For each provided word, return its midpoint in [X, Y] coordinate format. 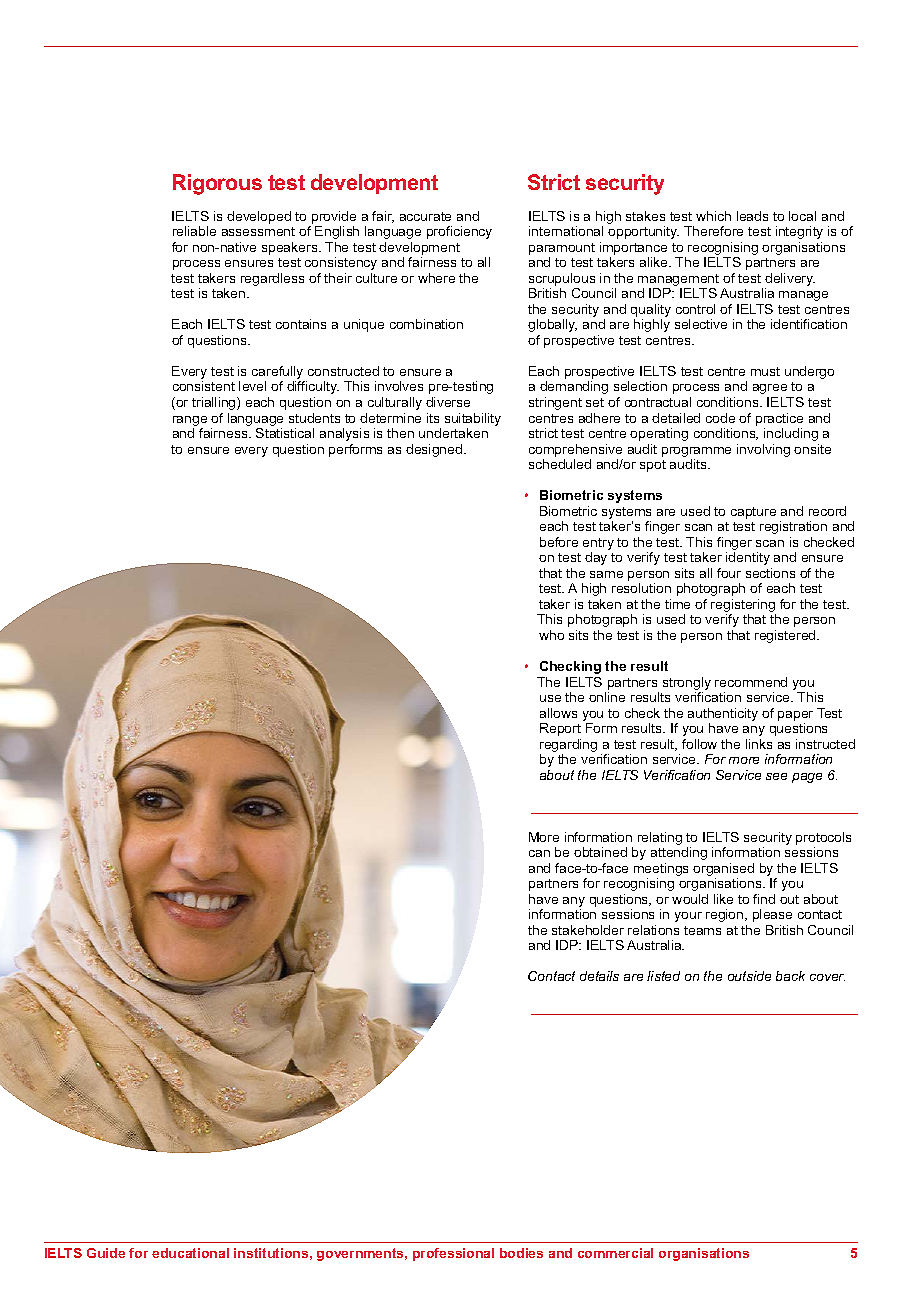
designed [435, 450]
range [190, 421]
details [599, 976]
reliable [194, 231]
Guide [106, 1253]
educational [190, 1253]
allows [558, 713]
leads [752, 216]
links [759, 744]
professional [453, 1254]
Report [560, 729]
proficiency [459, 232]
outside [749, 976]
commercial [615, 1253]
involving [763, 450]
